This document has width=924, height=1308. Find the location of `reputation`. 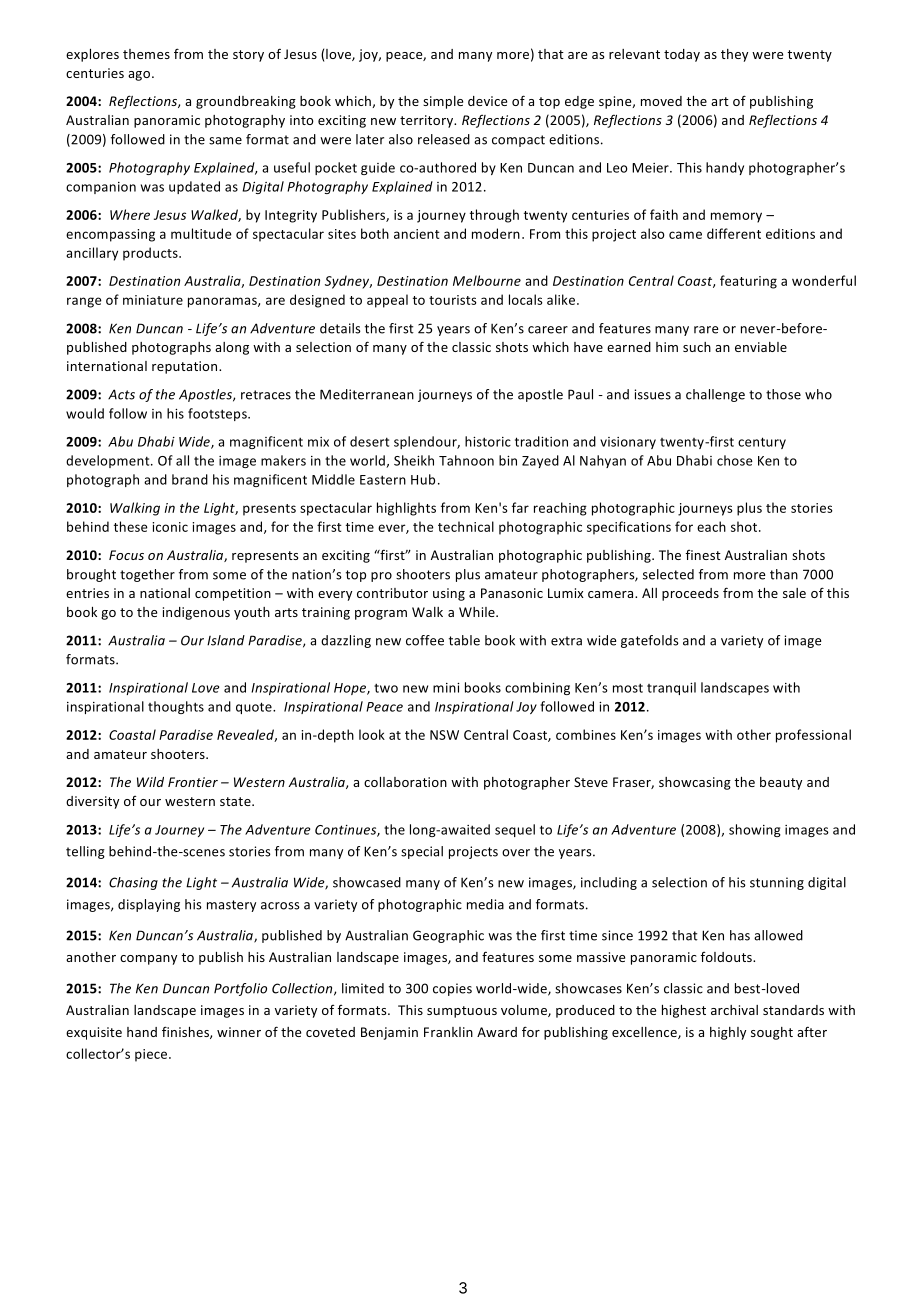

reputation is located at coordinates (186, 367).
